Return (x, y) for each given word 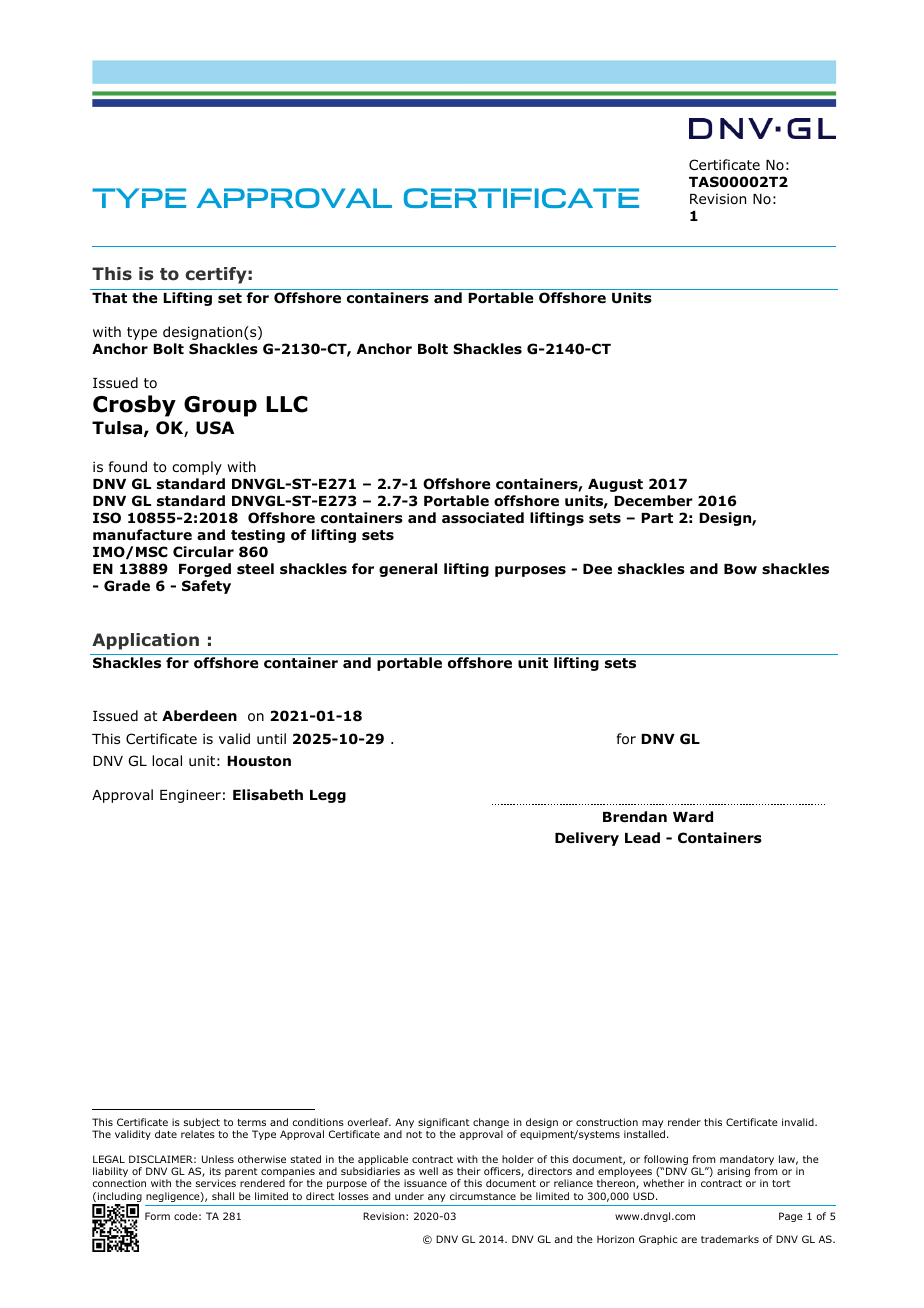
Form (157, 1216)
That (109, 297)
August (615, 485)
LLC (287, 404)
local (167, 761)
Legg (328, 796)
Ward (693, 816)
